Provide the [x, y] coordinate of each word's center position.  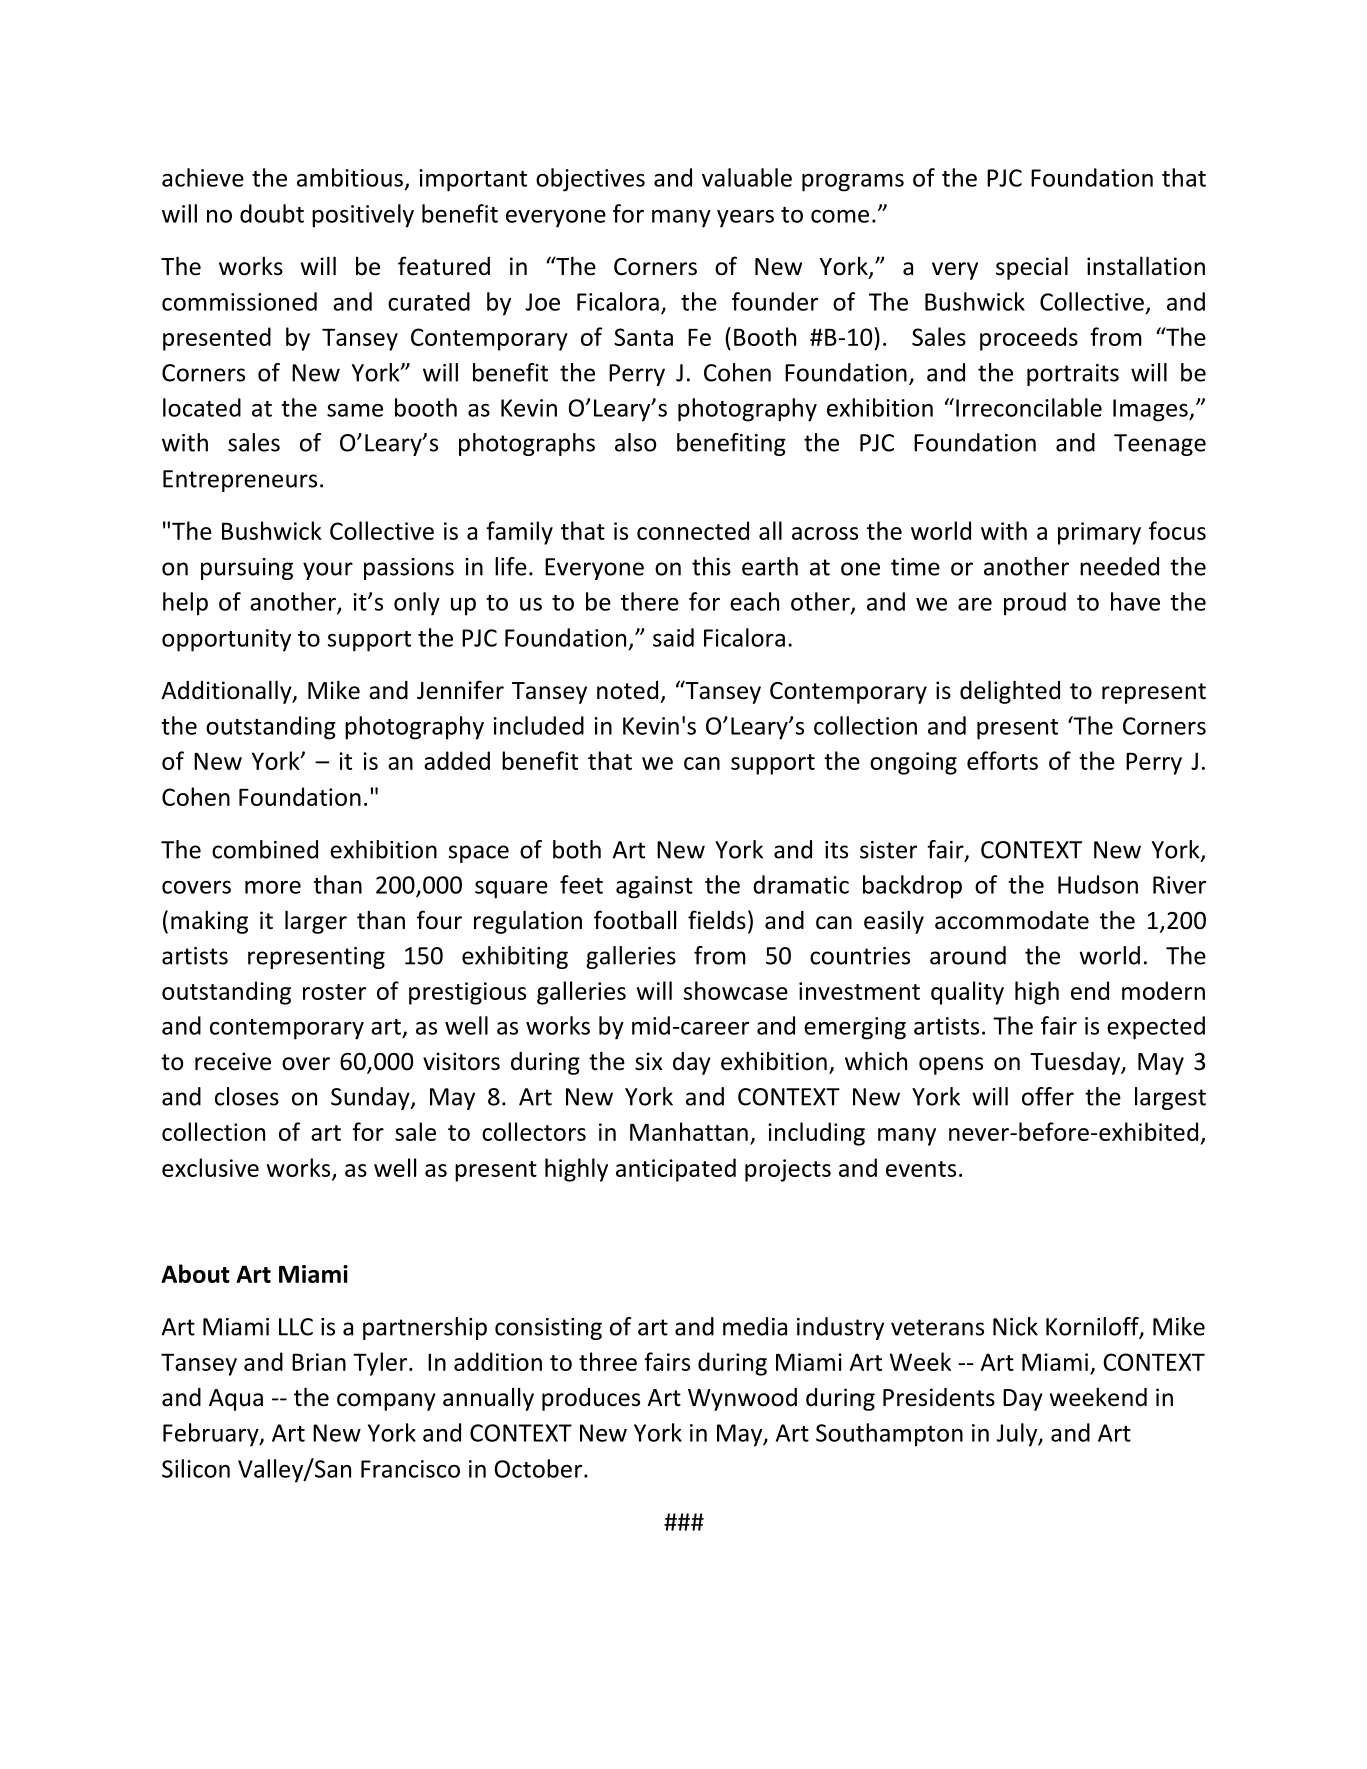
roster [334, 992]
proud [1035, 604]
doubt [272, 213]
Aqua [236, 1400]
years [745, 219]
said [673, 637]
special [1032, 268]
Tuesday [1076, 1063]
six [648, 1061]
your [328, 571]
